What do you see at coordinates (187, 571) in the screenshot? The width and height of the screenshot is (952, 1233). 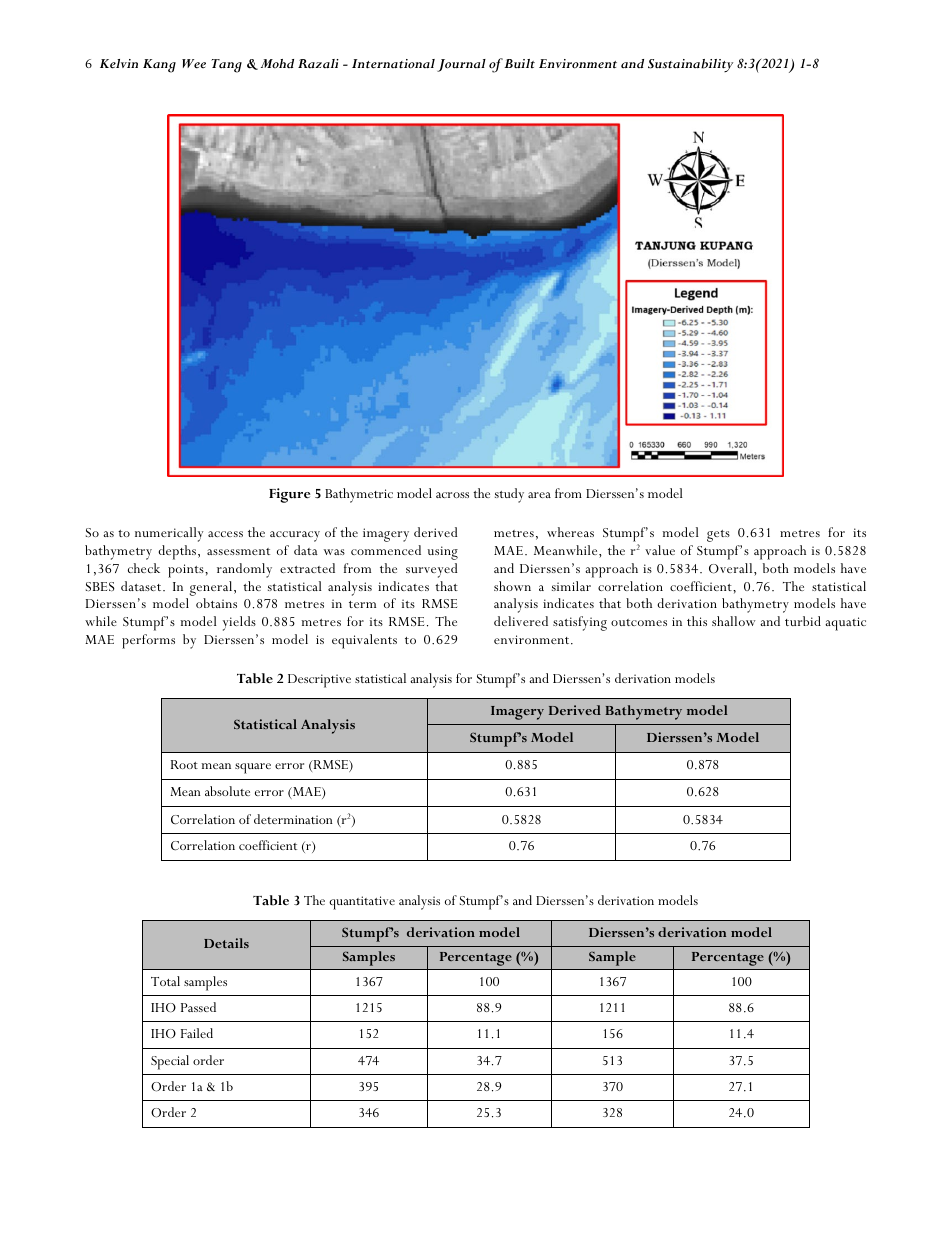 I see `points` at bounding box center [187, 571].
